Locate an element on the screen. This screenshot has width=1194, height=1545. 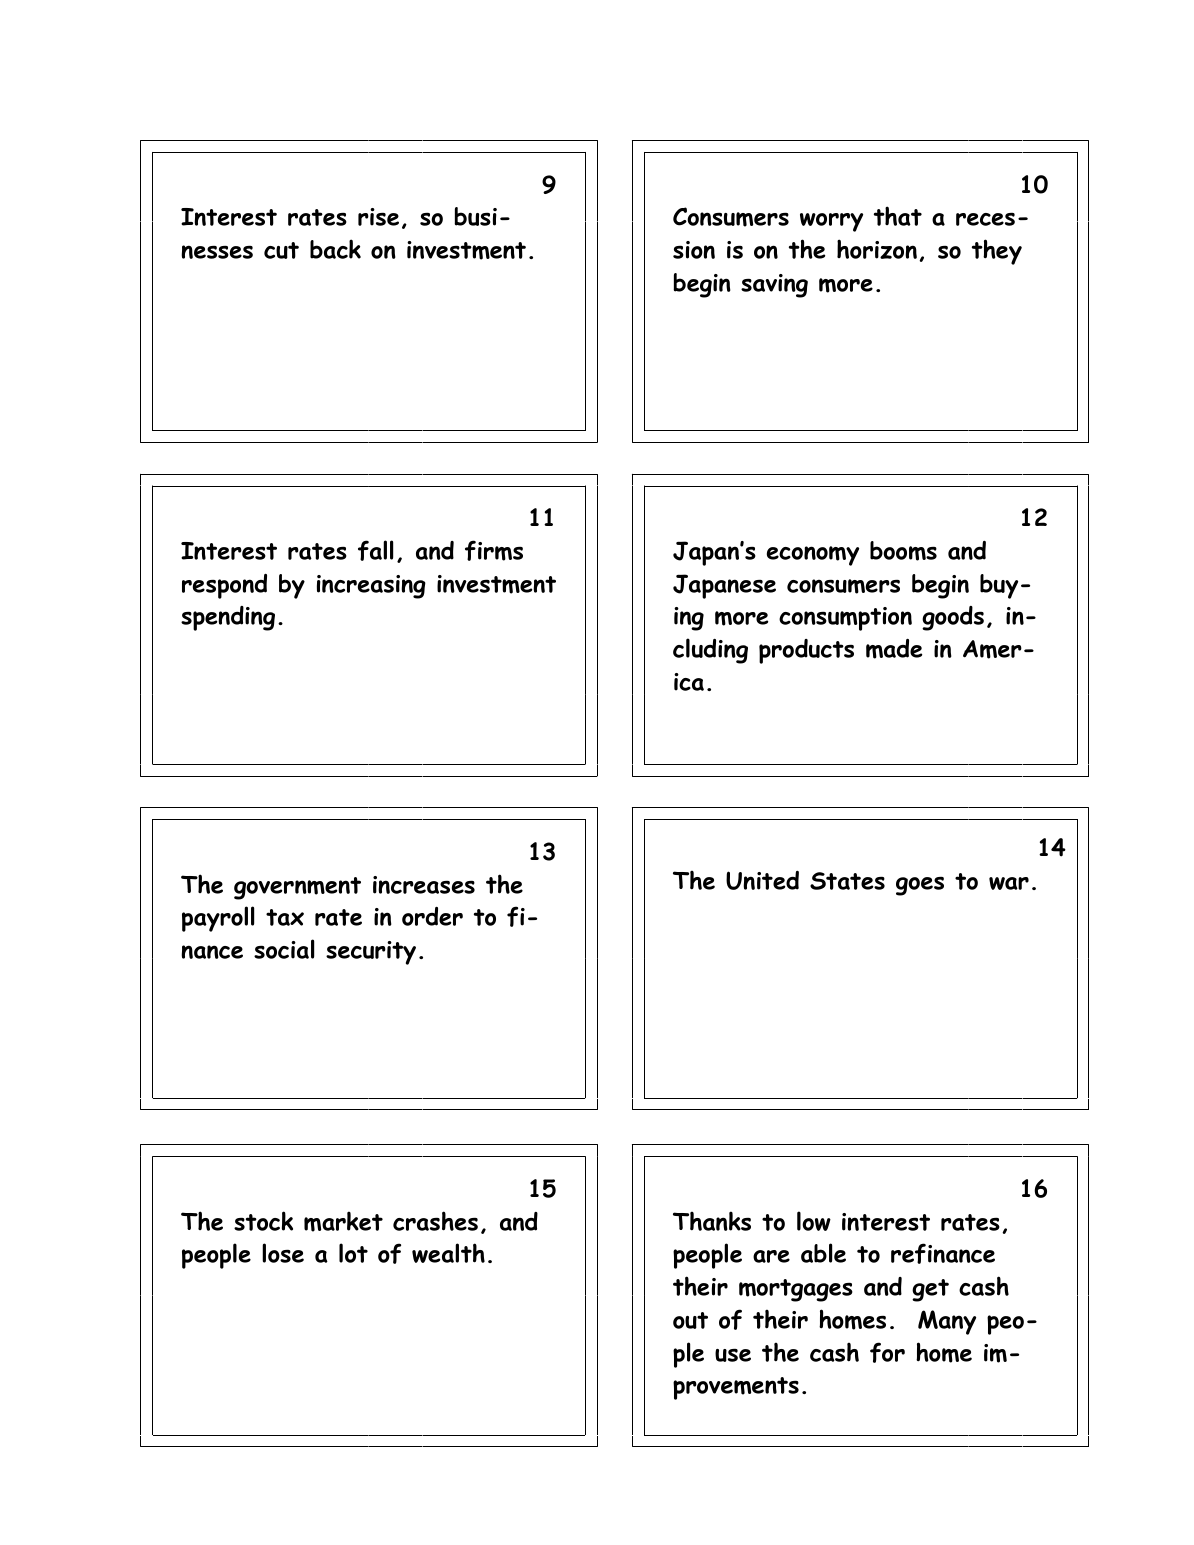
back is located at coordinates (335, 249).
